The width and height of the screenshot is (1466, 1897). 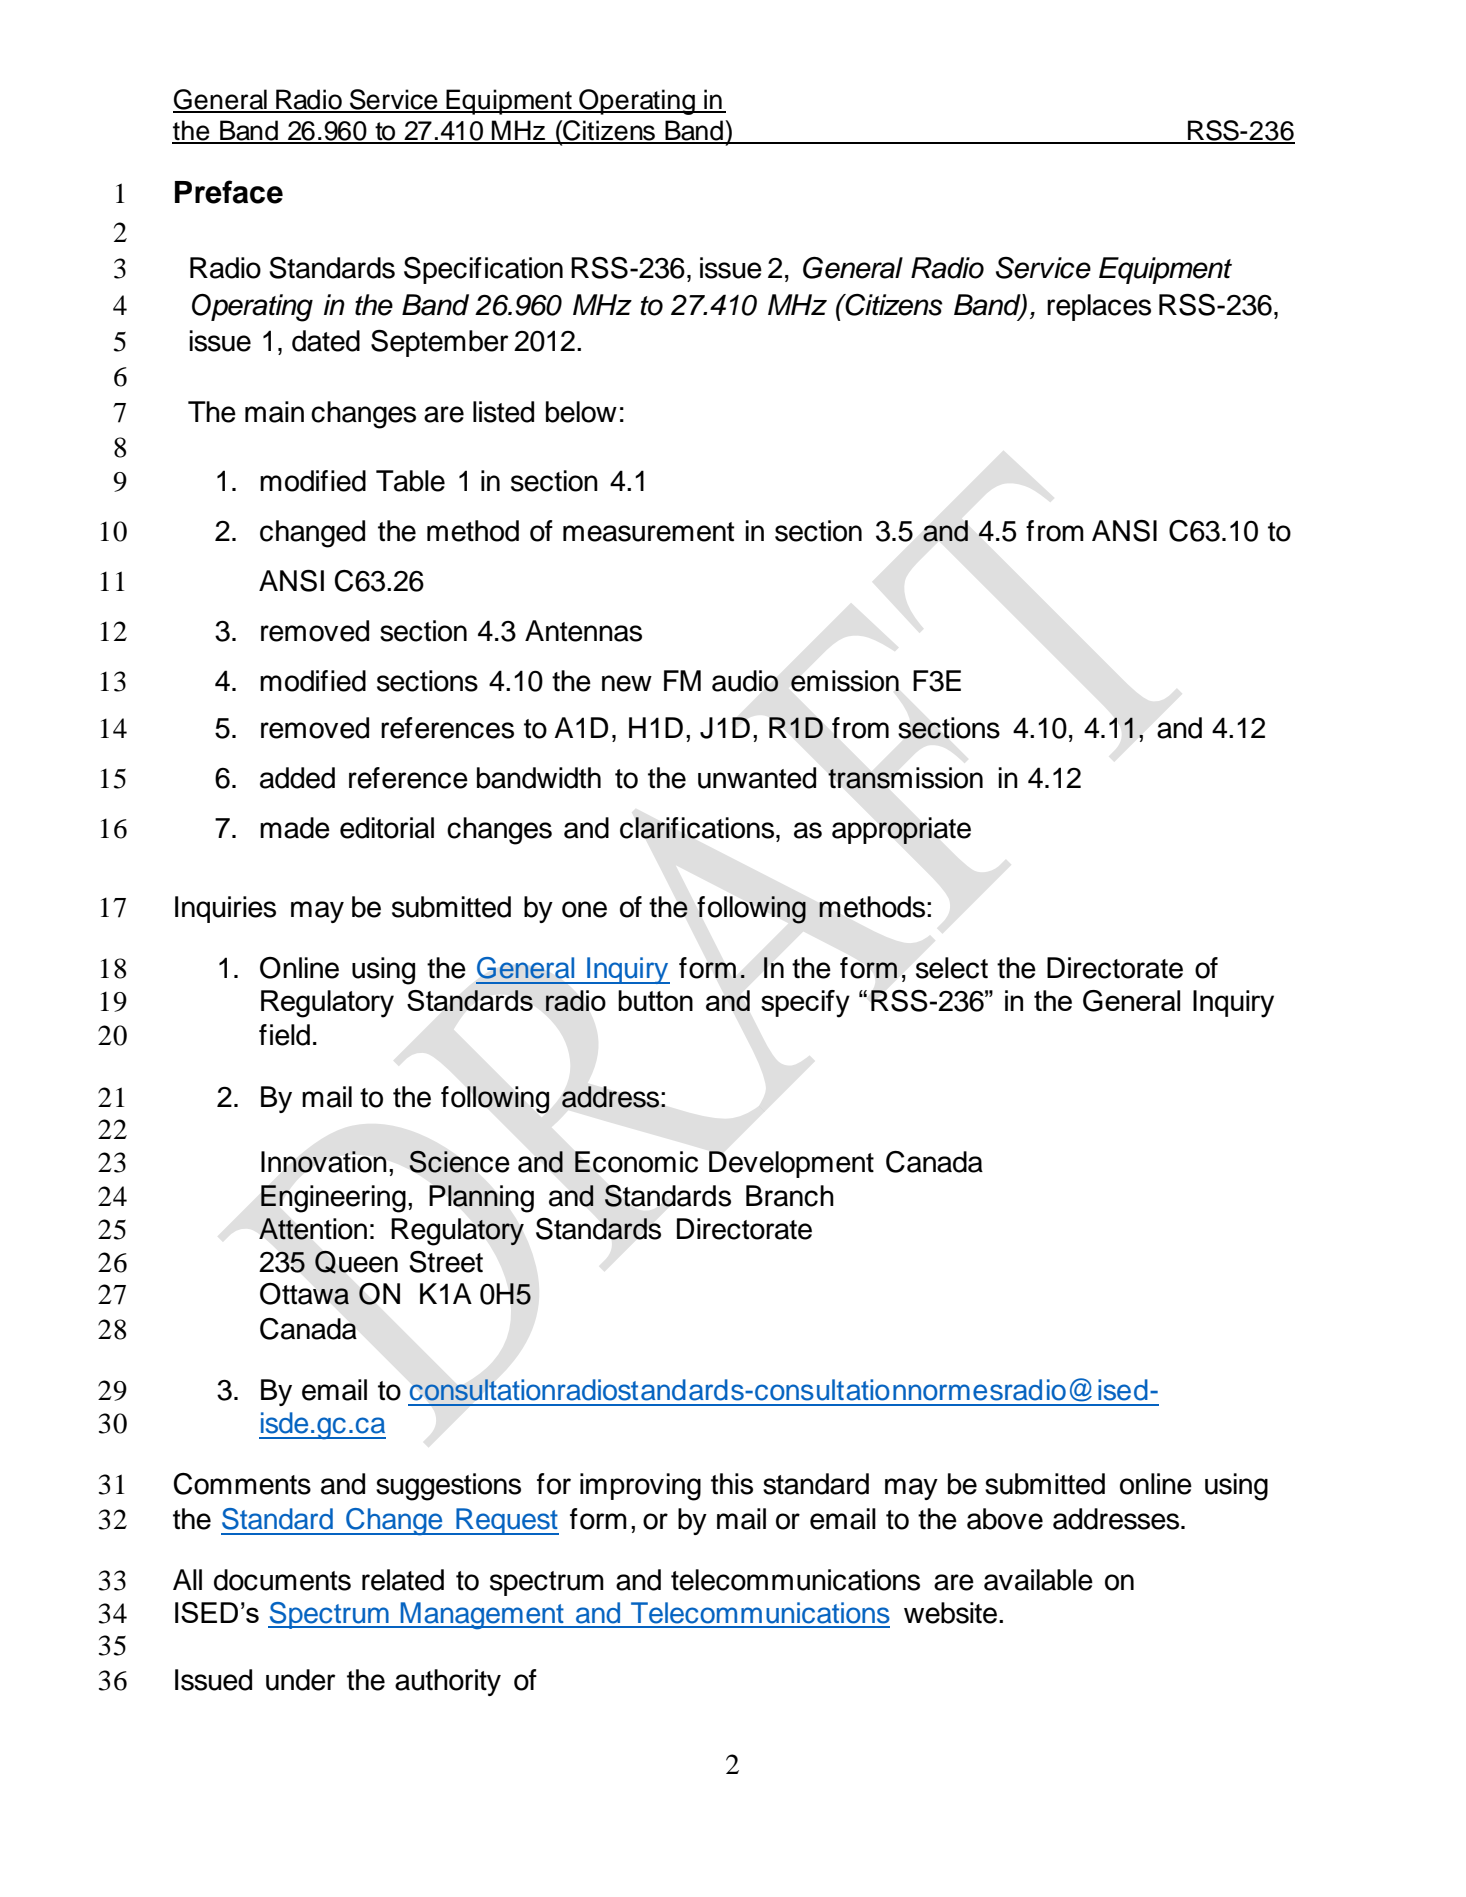 I want to click on added, so click(x=297, y=778).
